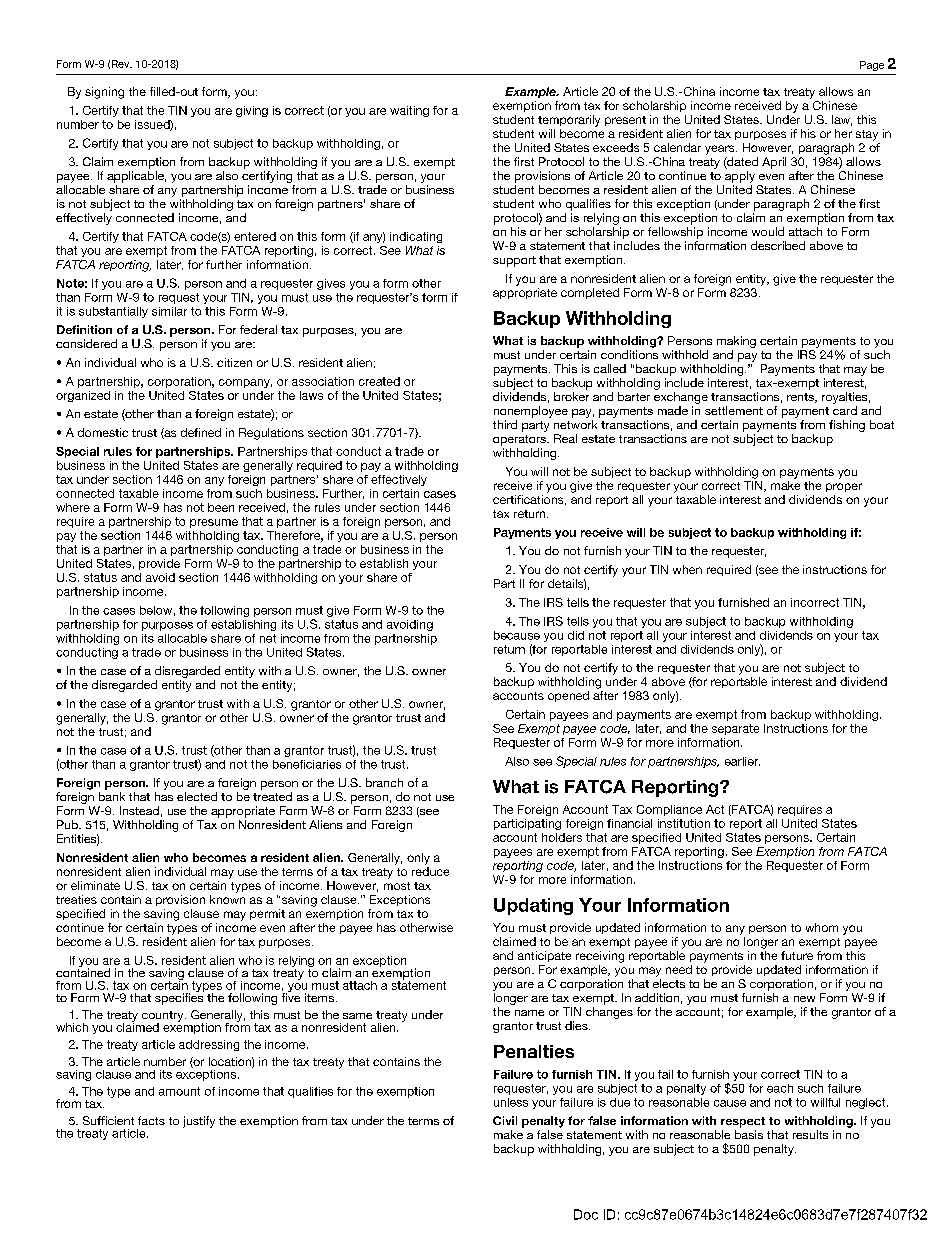  Describe the element at coordinates (810, 1134) in the screenshot. I see `results` at that location.
